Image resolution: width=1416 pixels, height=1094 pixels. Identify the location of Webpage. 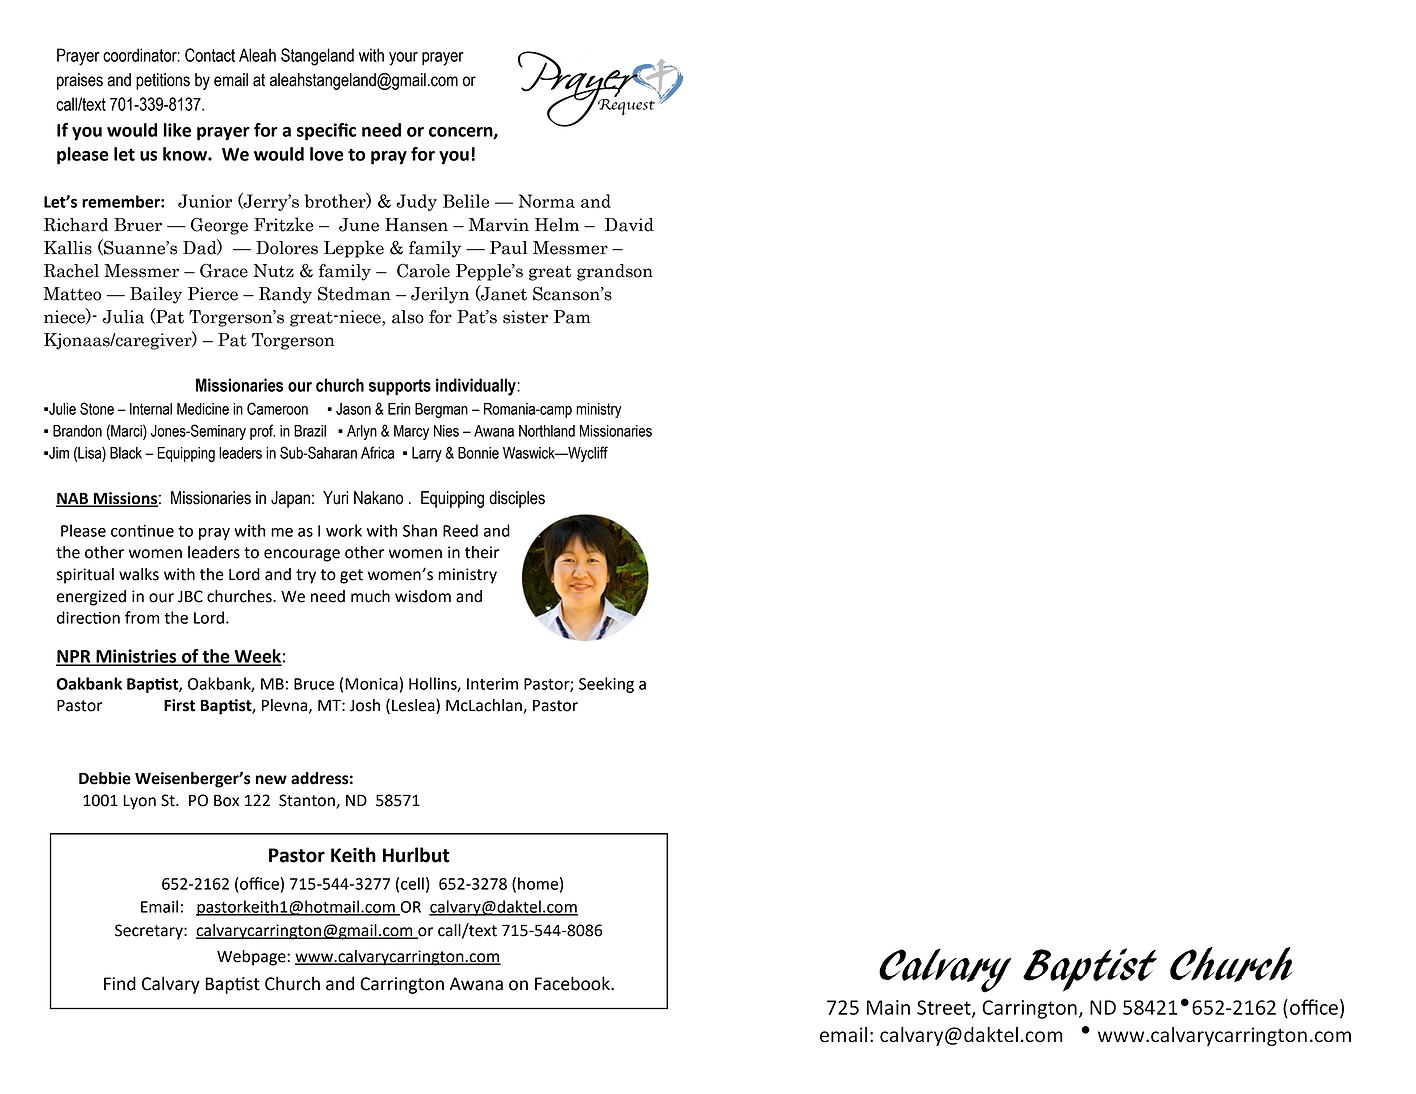
(252, 958).
